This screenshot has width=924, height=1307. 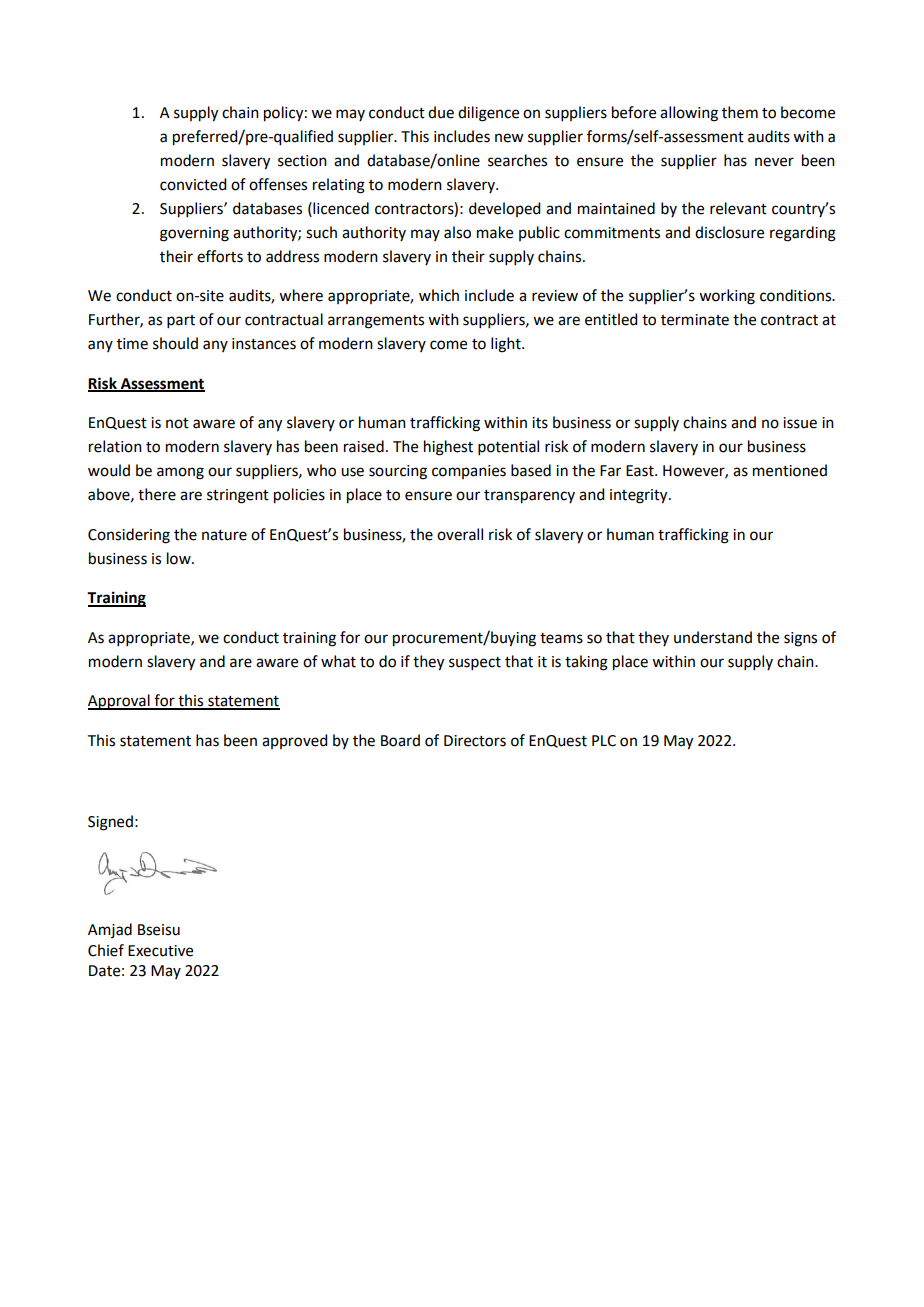 I want to click on highest, so click(x=448, y=448).
